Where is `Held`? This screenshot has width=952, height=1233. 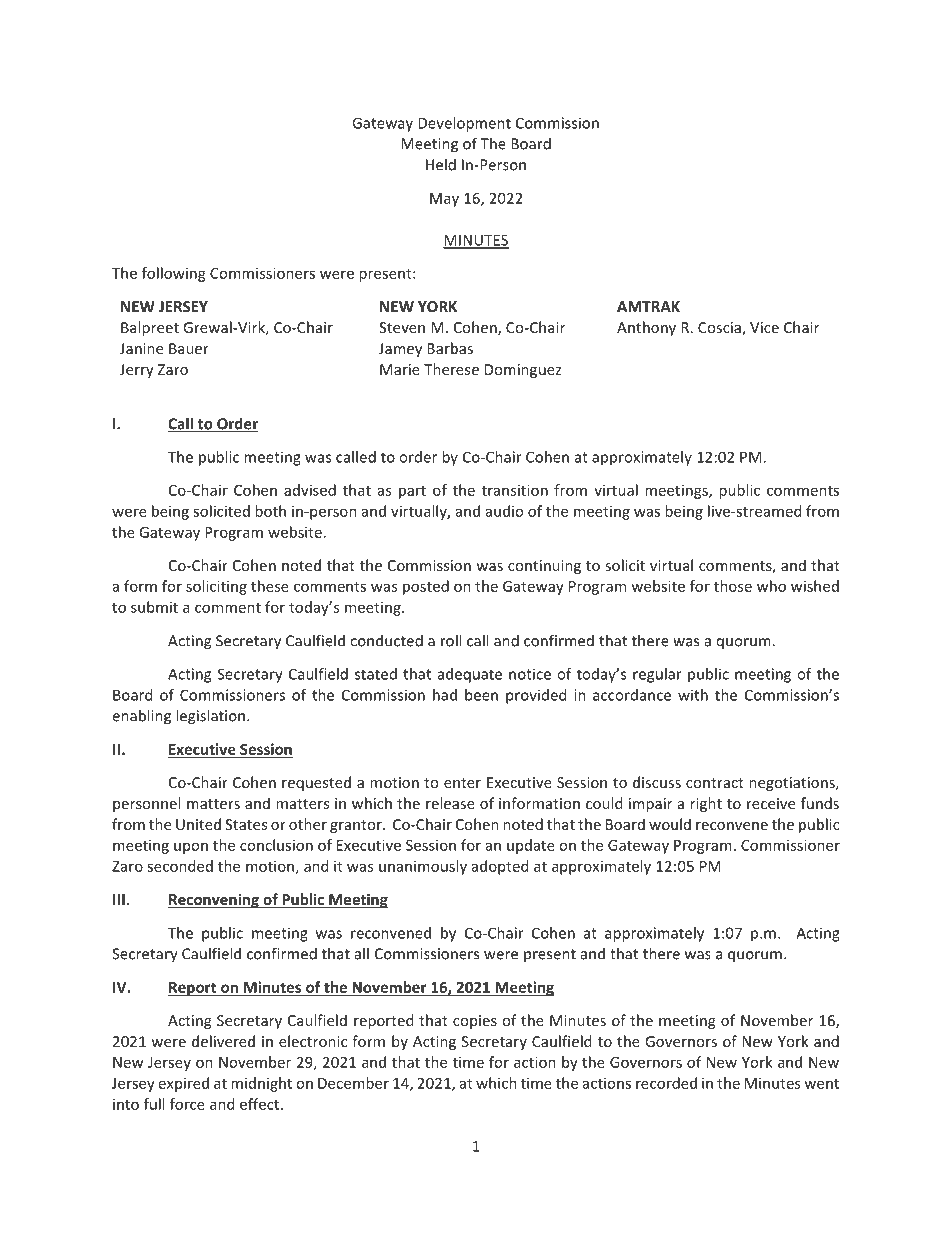 Held is located at coordinates (441, 164).
